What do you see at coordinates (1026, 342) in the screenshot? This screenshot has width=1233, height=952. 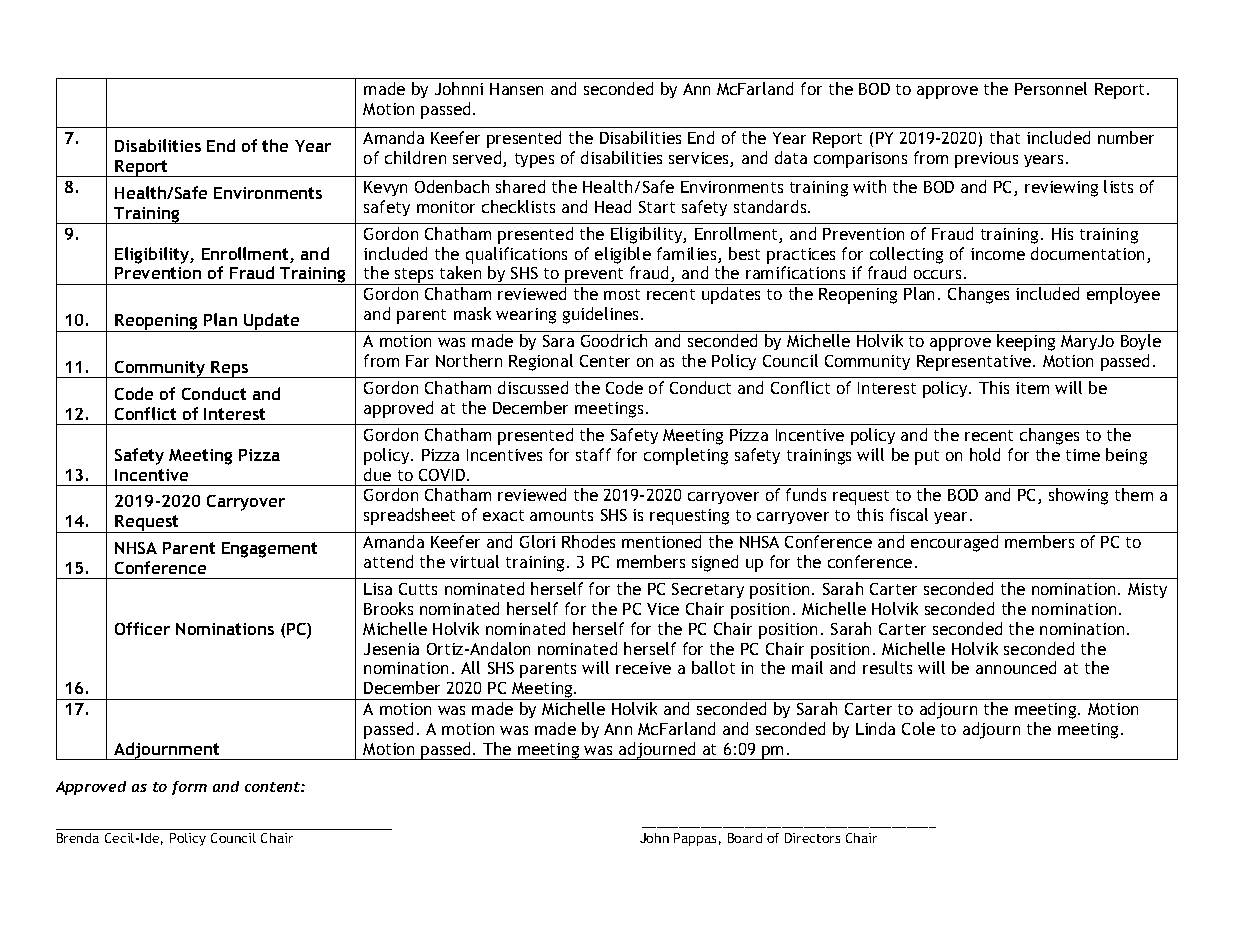 I see `keeping` at bounding box center [1026, 342].
